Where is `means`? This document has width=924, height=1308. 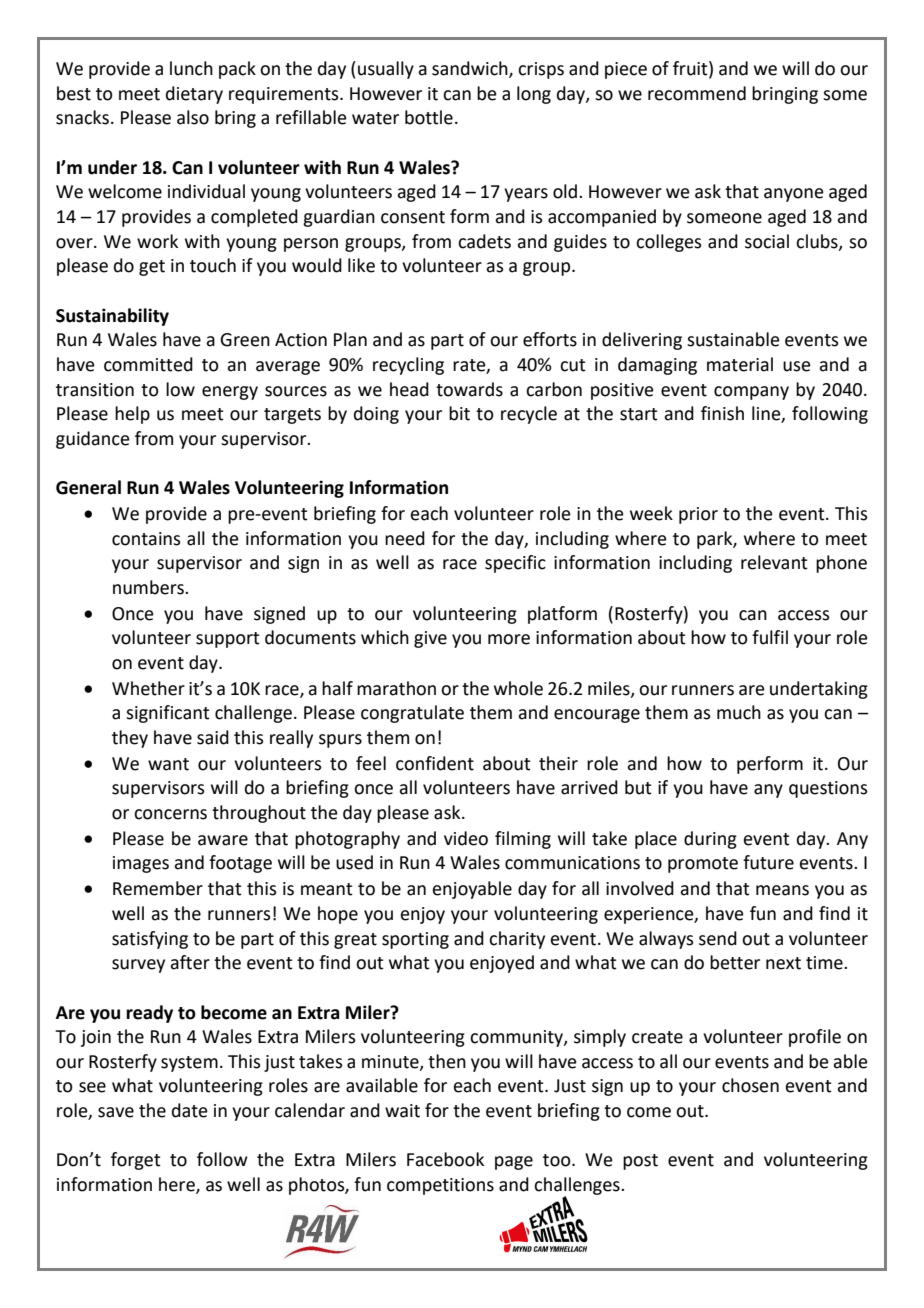 means is located at coordinates (782, 890).
